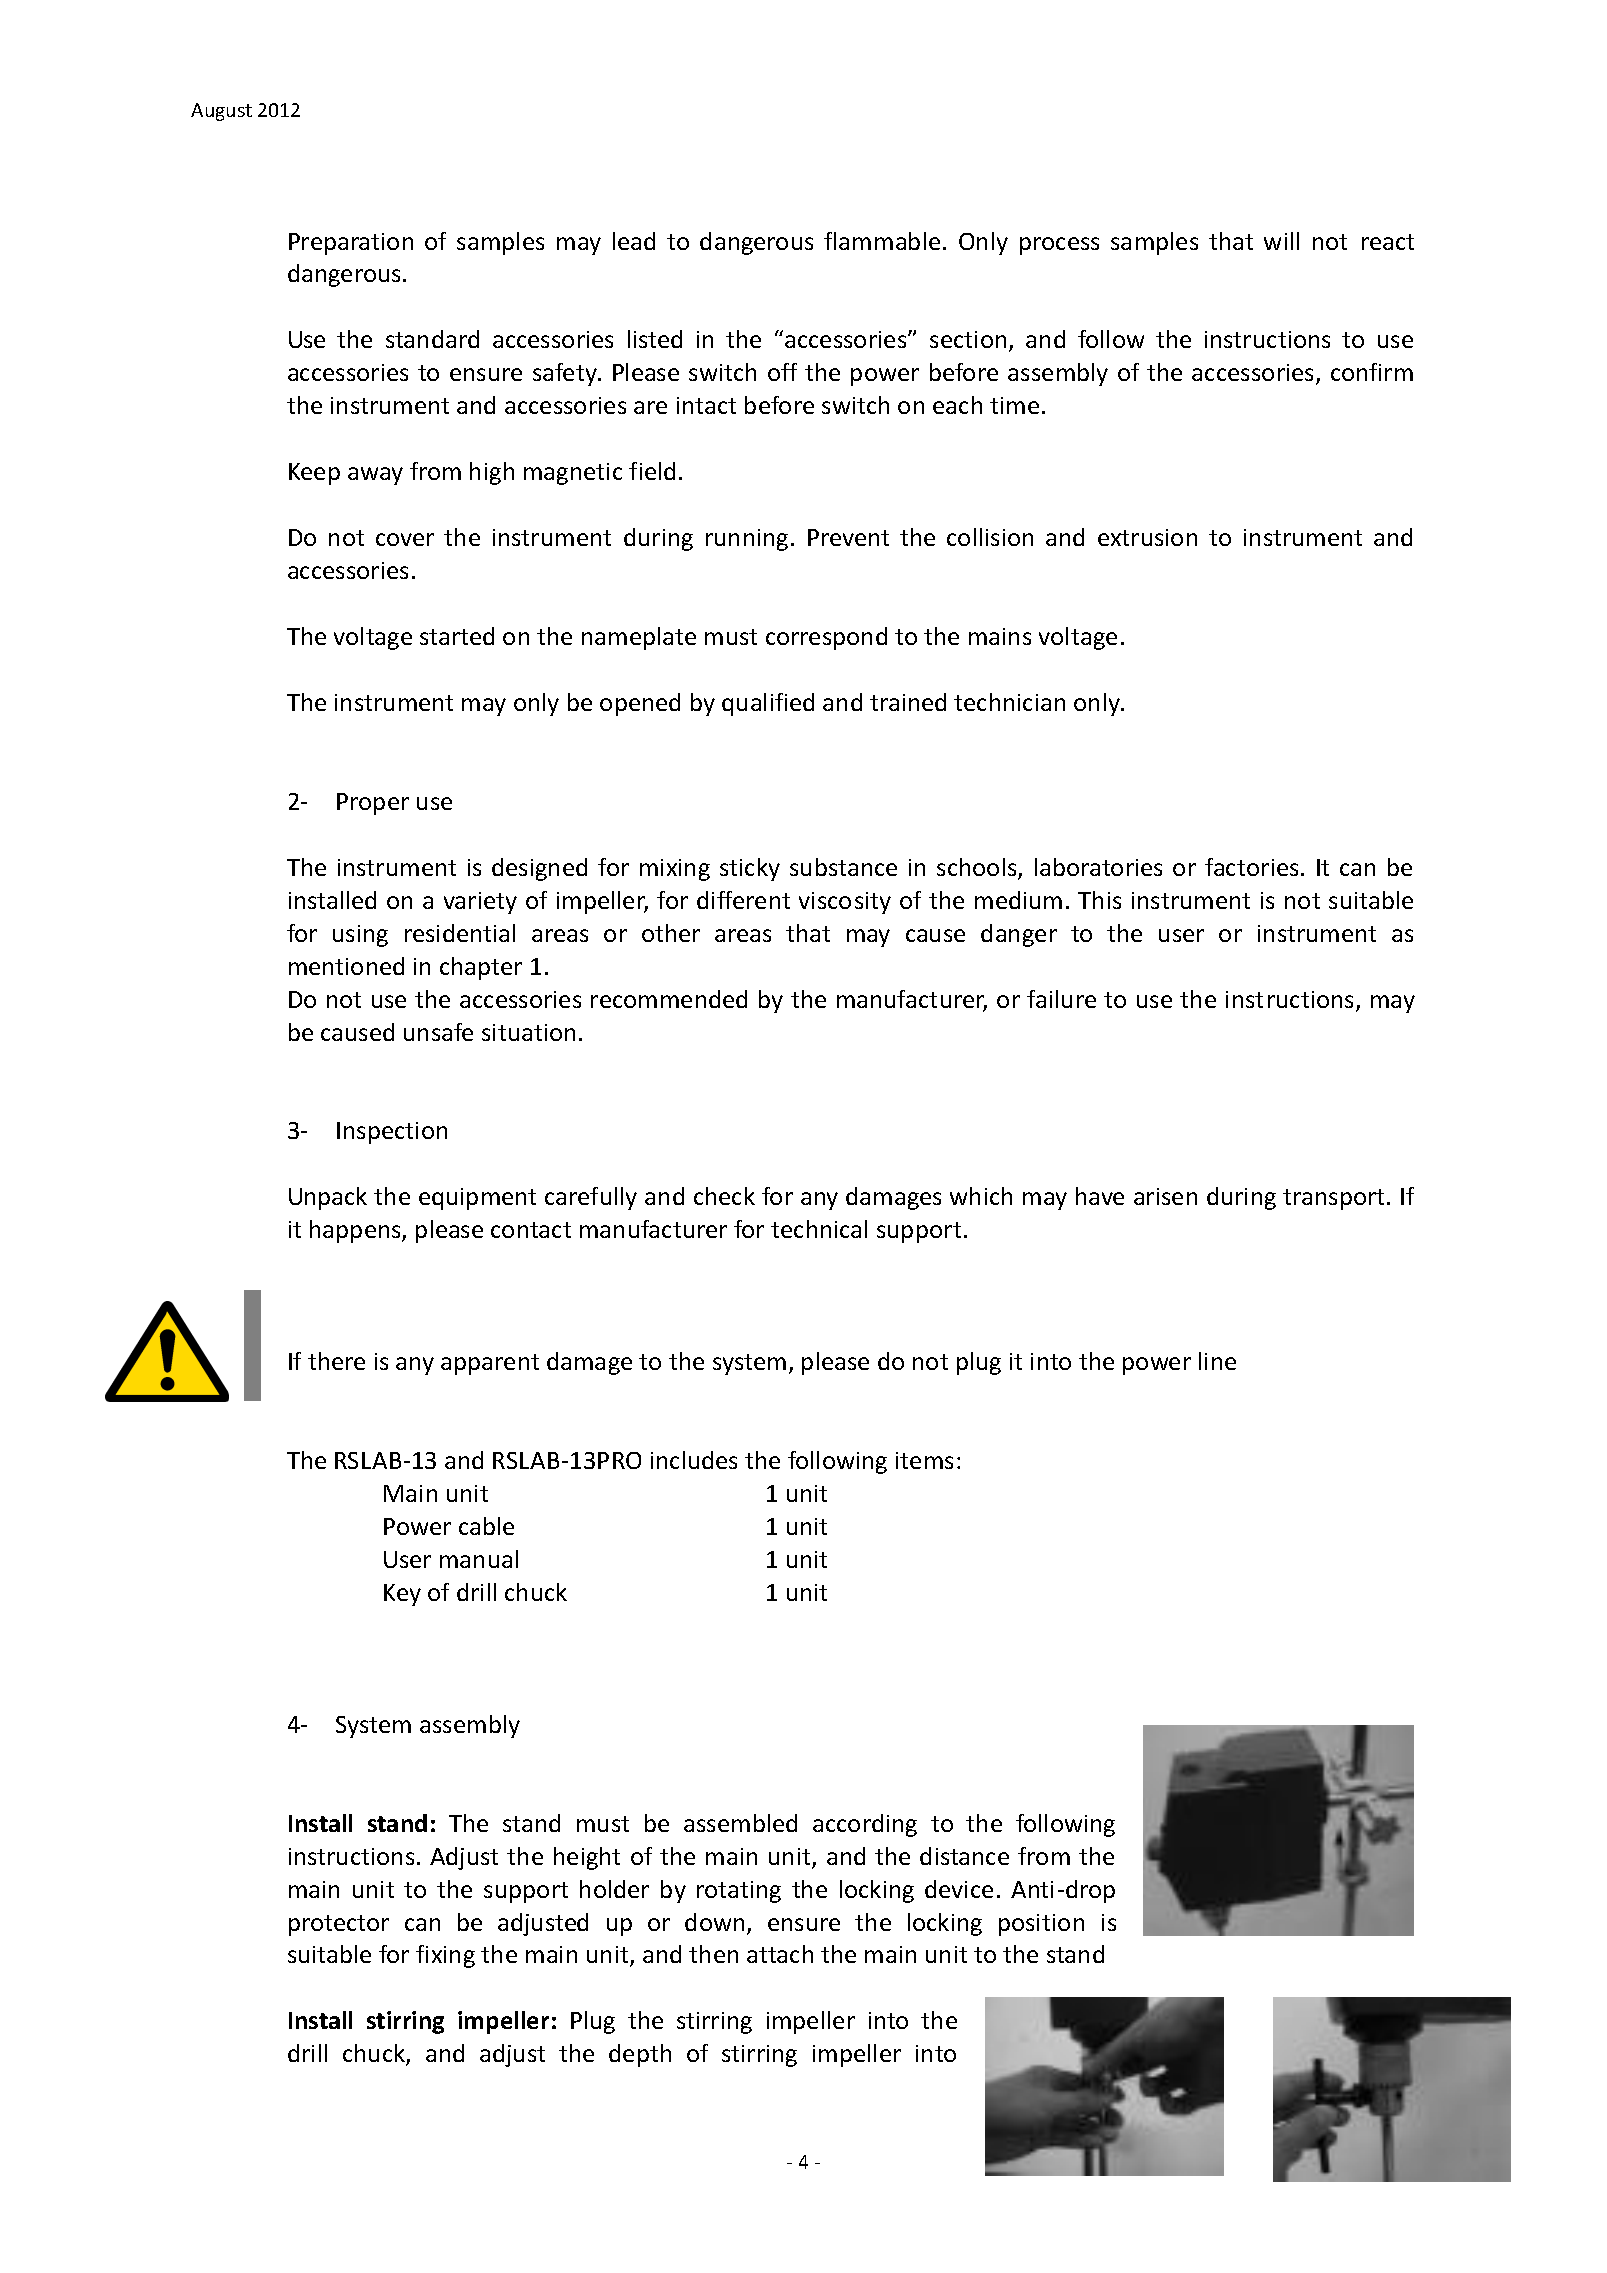 This image has width=1607, height=2273. I want to click on includes, so click(694, 1460).
